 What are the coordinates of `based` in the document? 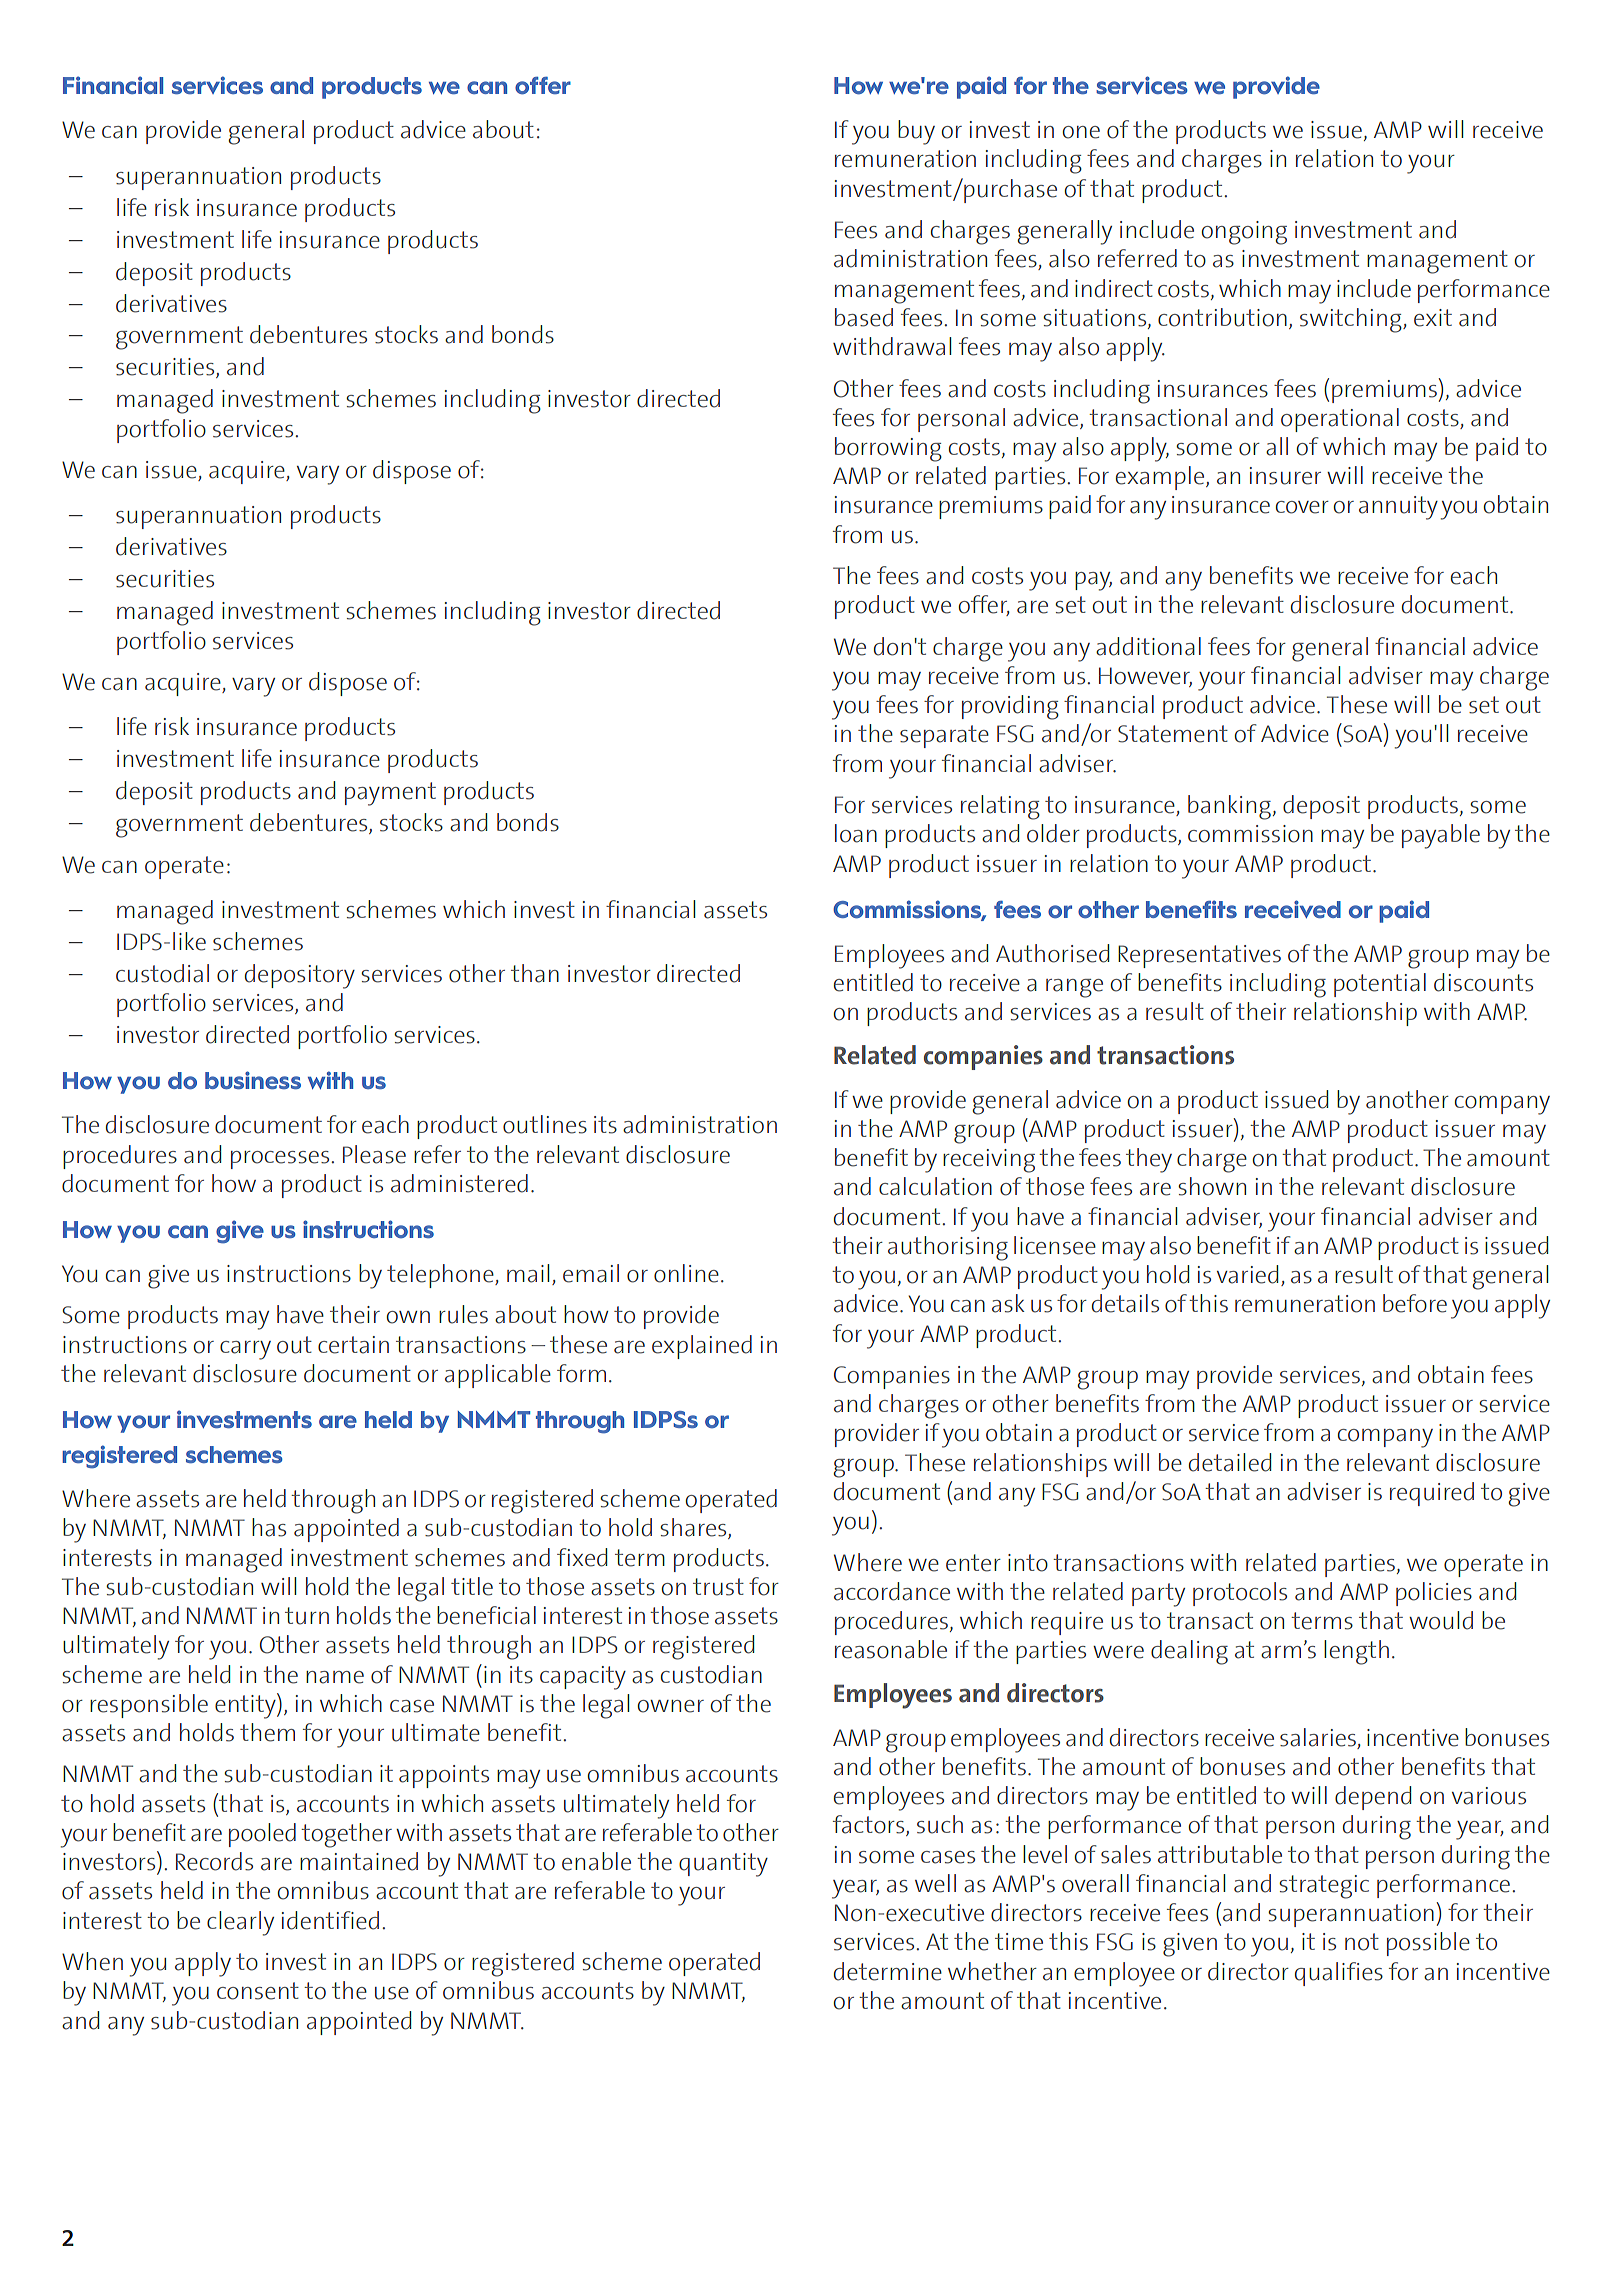 It's located at (864, 317).
